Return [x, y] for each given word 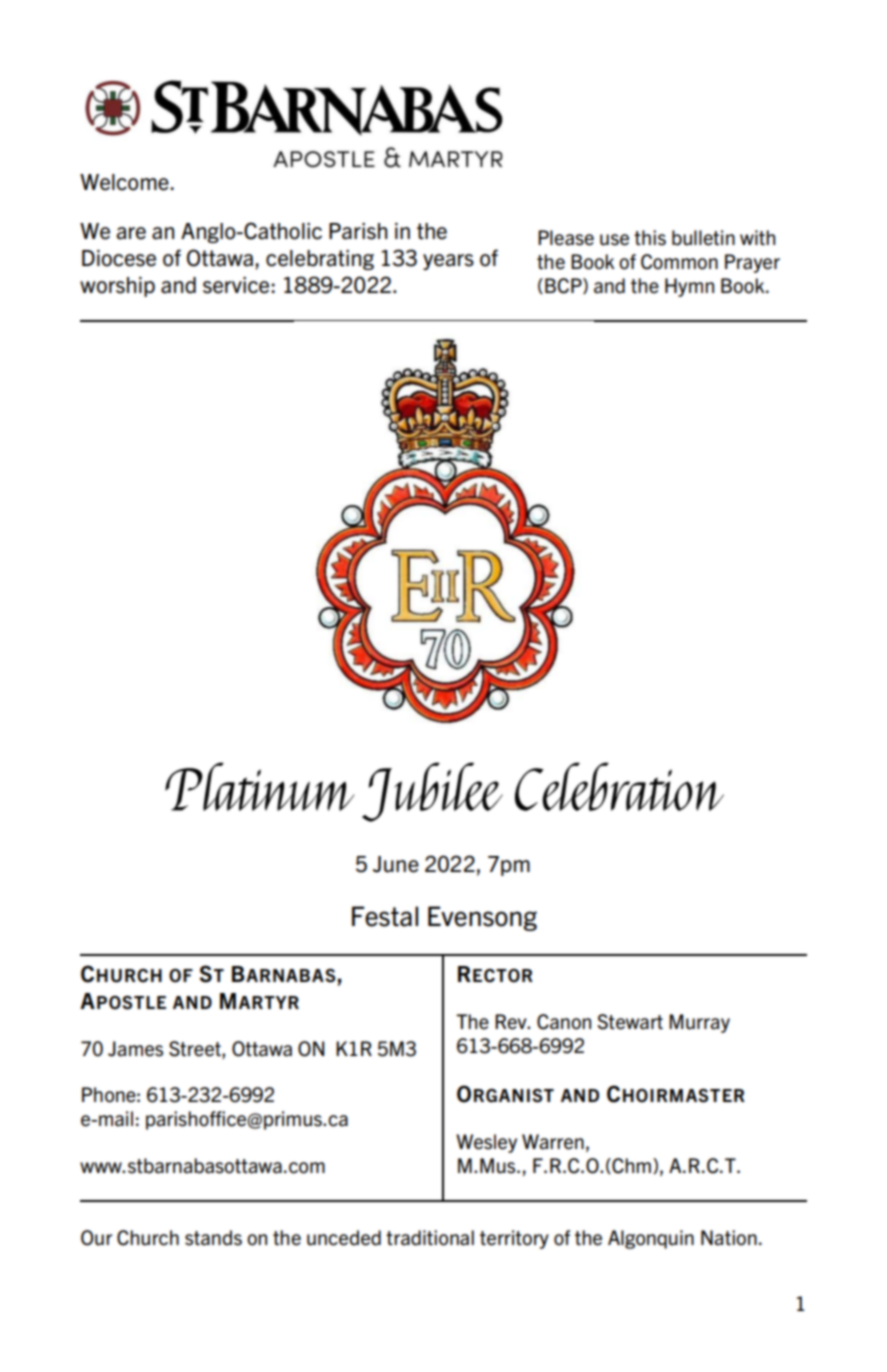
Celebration [619, 786]
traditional [430, 1238]
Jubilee [432, 792]
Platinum [260, 786]
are [131, 233]
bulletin [703, 238]
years [448, 262]
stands [213, 1238]
